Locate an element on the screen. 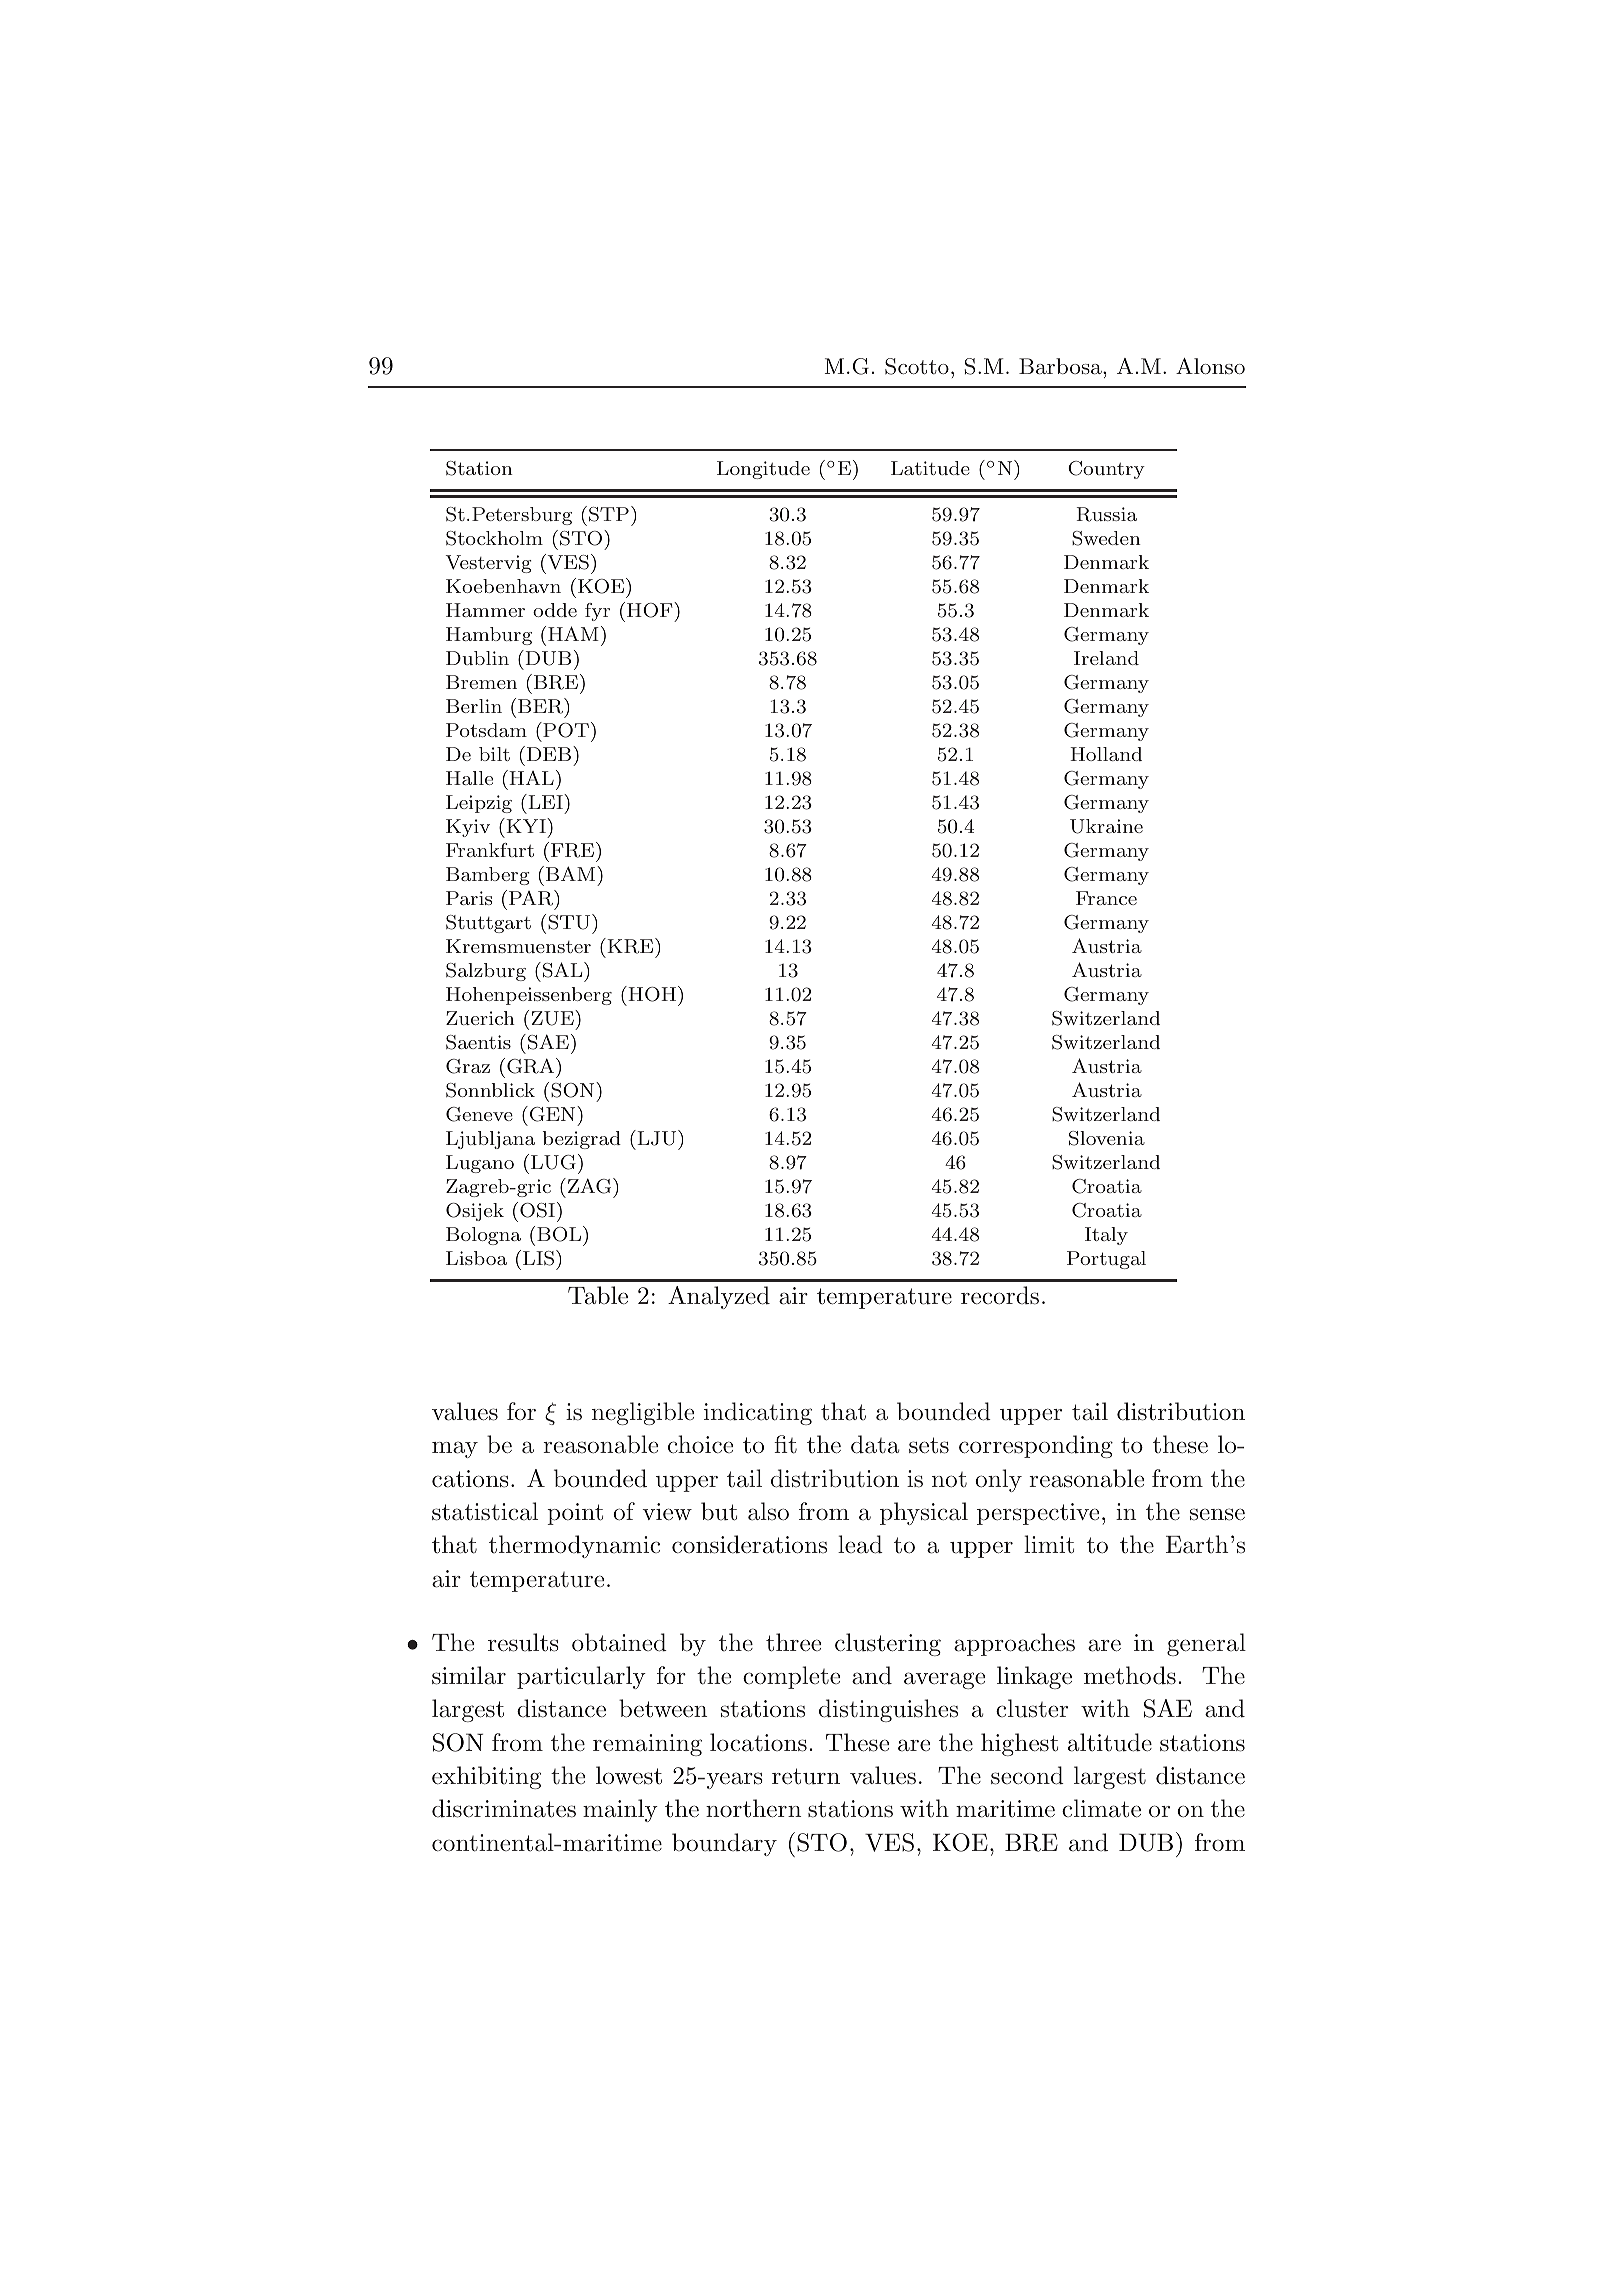 The height and width of the screenshot is (2272, 1606). Slovenia is located at coordinates (1107, 1138).
